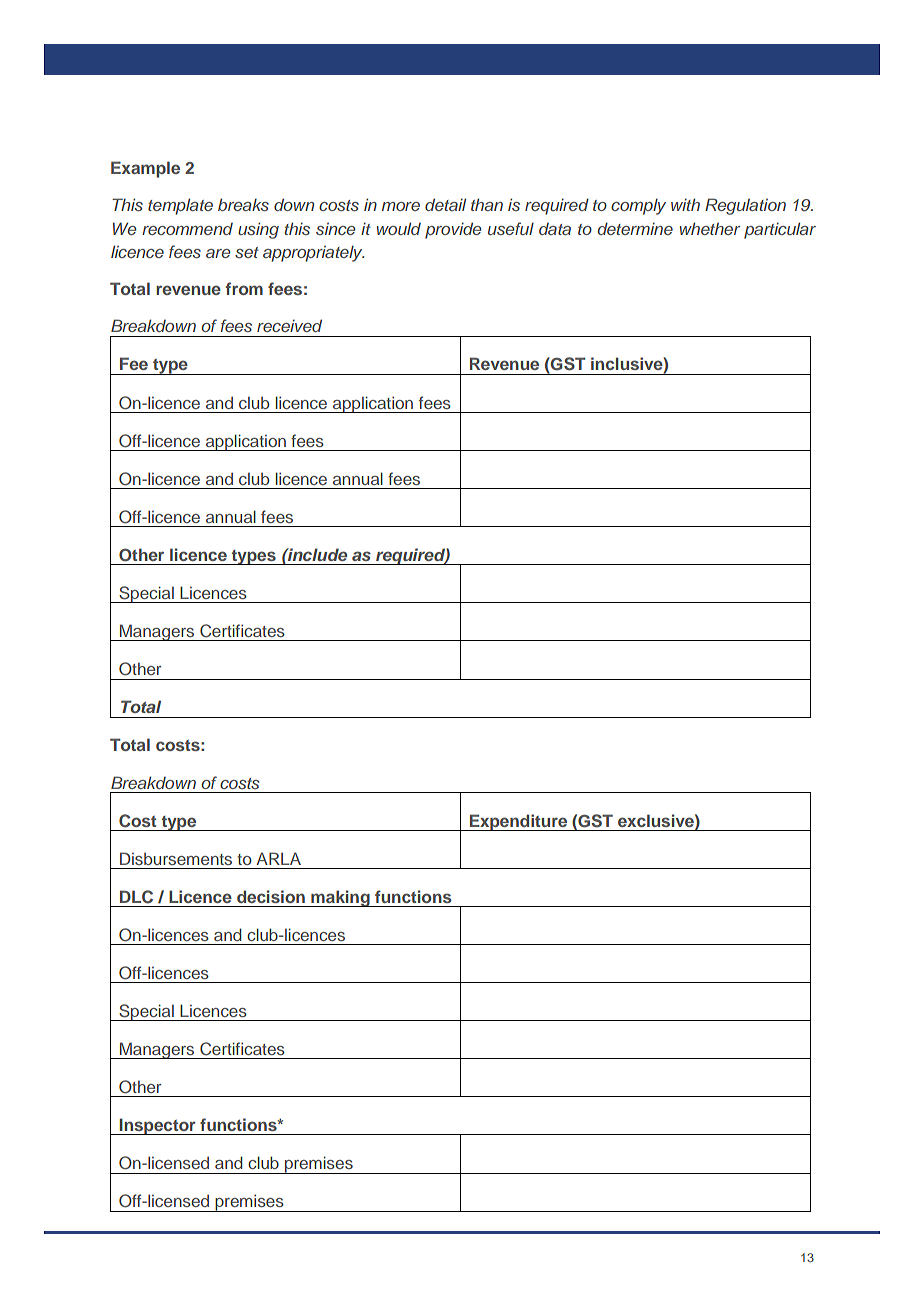  Describe the element at coordinates (445, 204) in the document. I see `detail` at that location.
